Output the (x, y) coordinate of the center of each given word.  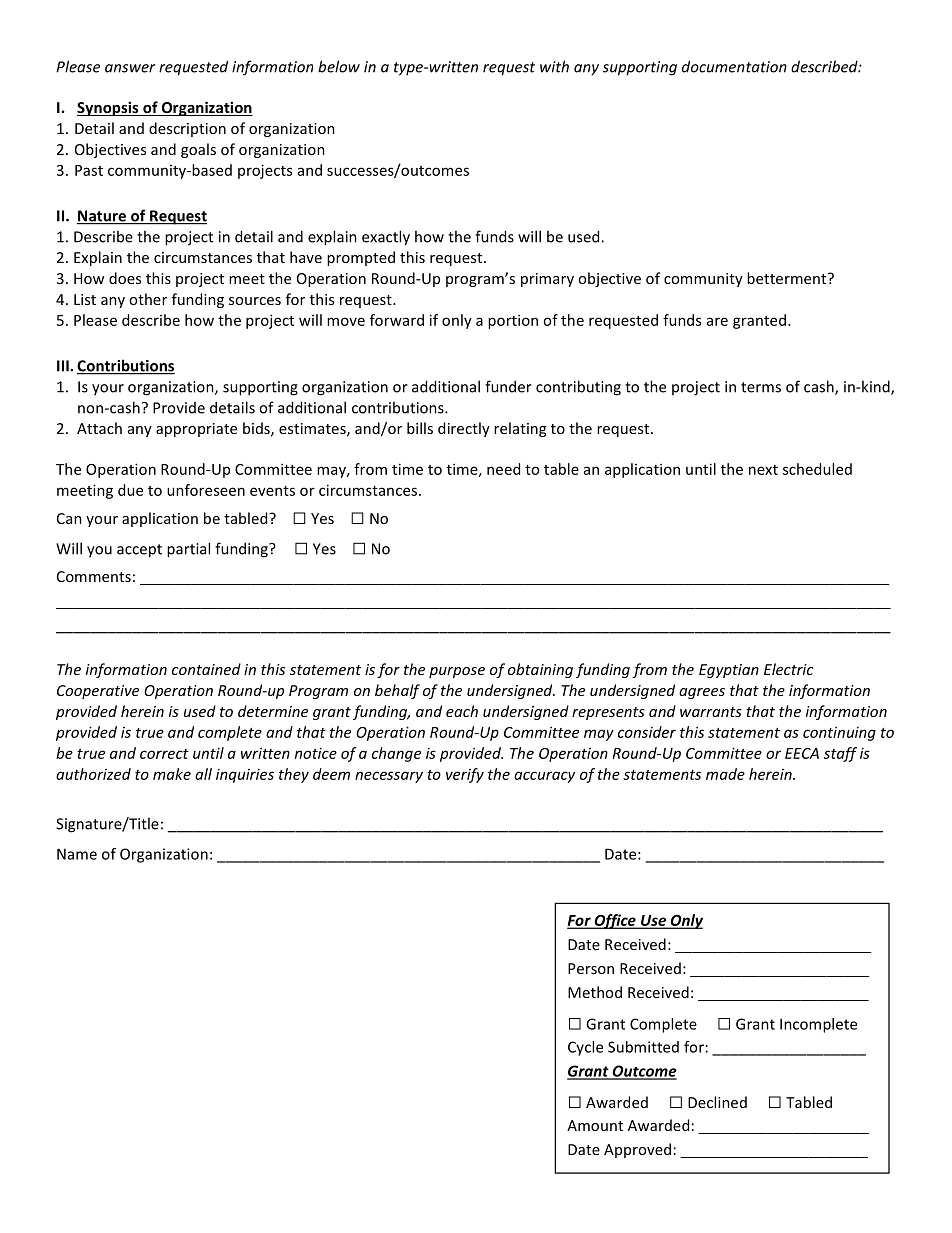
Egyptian (729, 671)
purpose (457, 672)
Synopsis (109, 108)
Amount (595, 1125)
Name (77, 854)
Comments (94, 576)
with (554, 66)
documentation (734, 66)
